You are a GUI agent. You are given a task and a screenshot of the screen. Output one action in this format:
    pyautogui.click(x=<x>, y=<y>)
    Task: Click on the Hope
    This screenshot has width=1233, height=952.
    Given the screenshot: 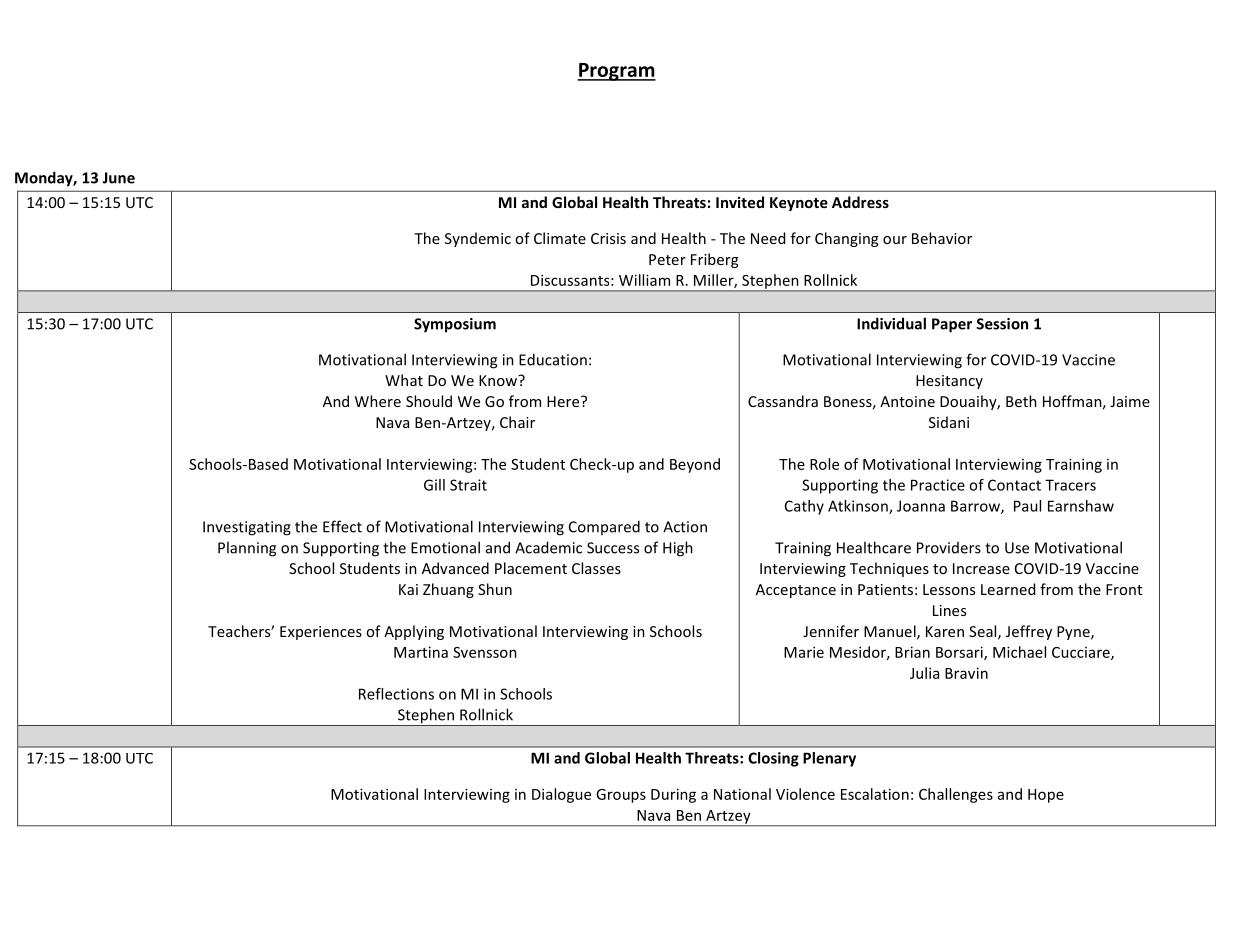 What is the action you would take?
    pyautogui.click(x=1046, y=796)
